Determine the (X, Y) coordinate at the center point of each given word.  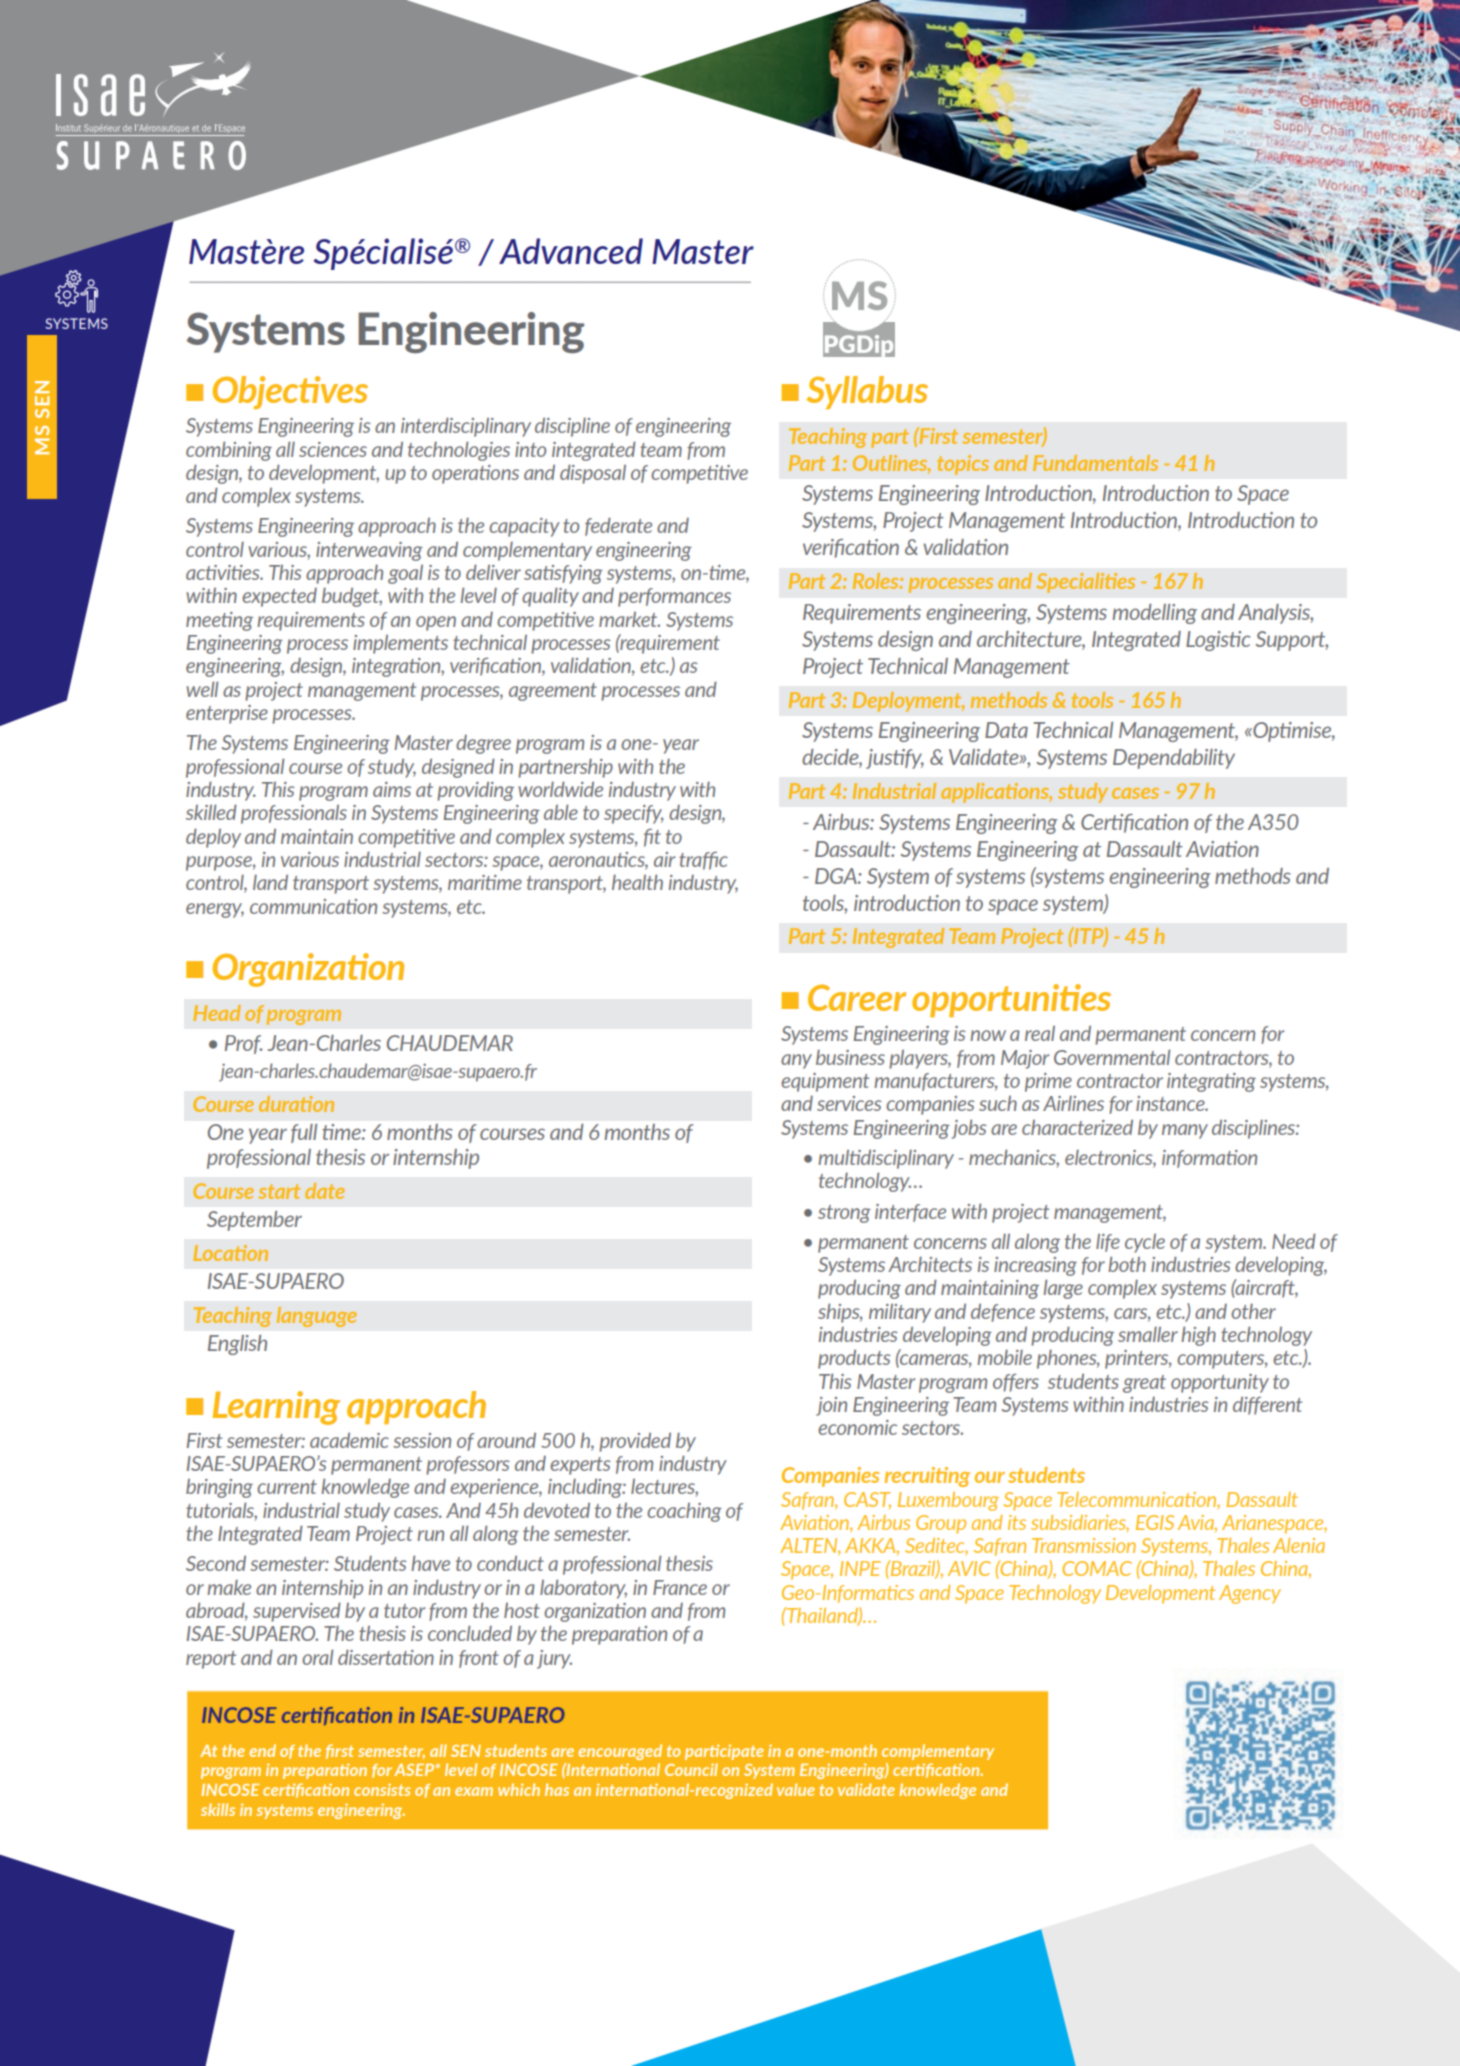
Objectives (290, 392)
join (831, 1406)
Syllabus (867, 392)
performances (674, 597)
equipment (825, 1082)
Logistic (1218, 641)
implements (400, 644)
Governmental (1112, 1057)
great (1144, 1384)
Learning (276, 1408)
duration (296, 1104)
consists (382, 1789)
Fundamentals (1095, 463)
